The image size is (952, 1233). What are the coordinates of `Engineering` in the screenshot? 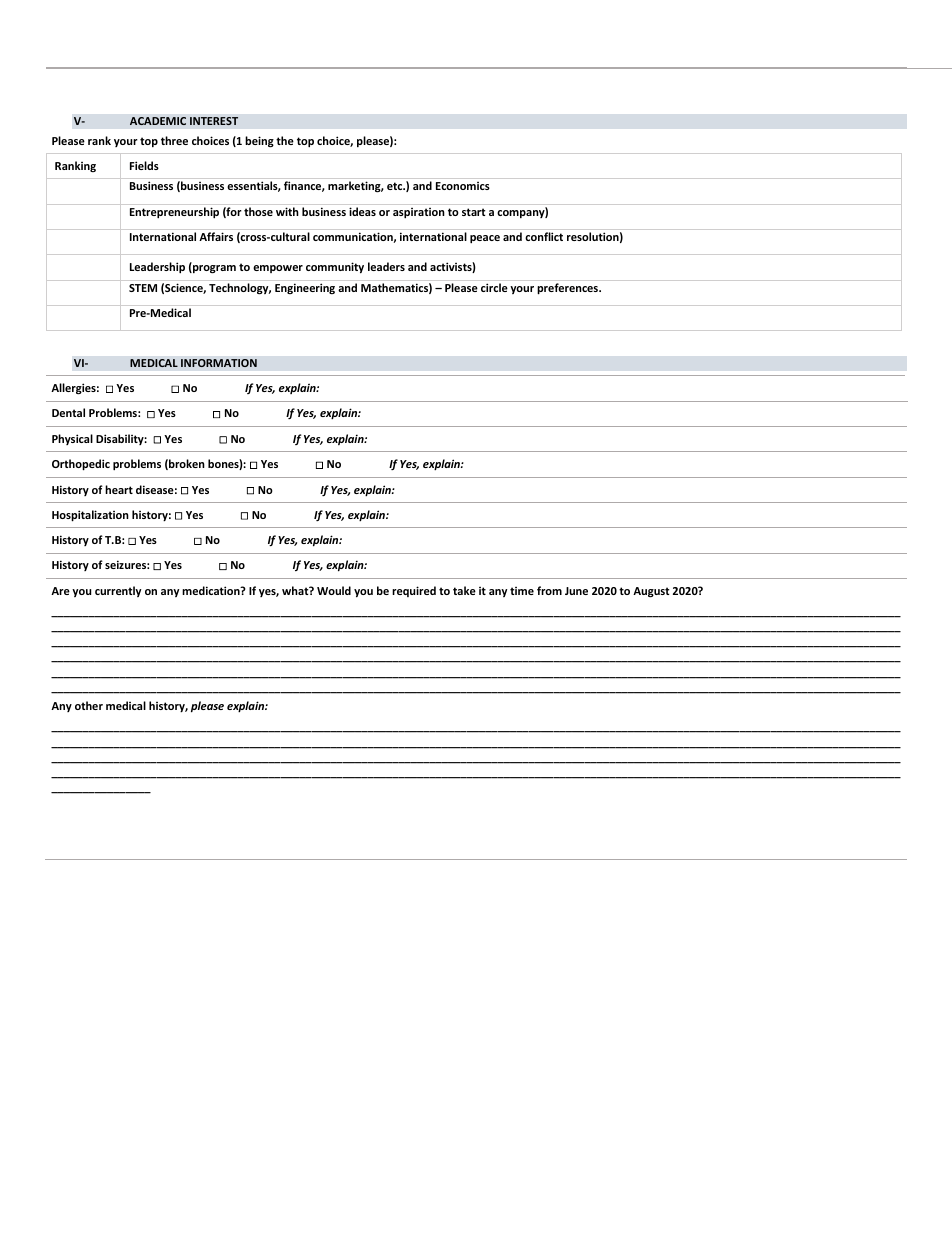 It's located at (305, 288).
